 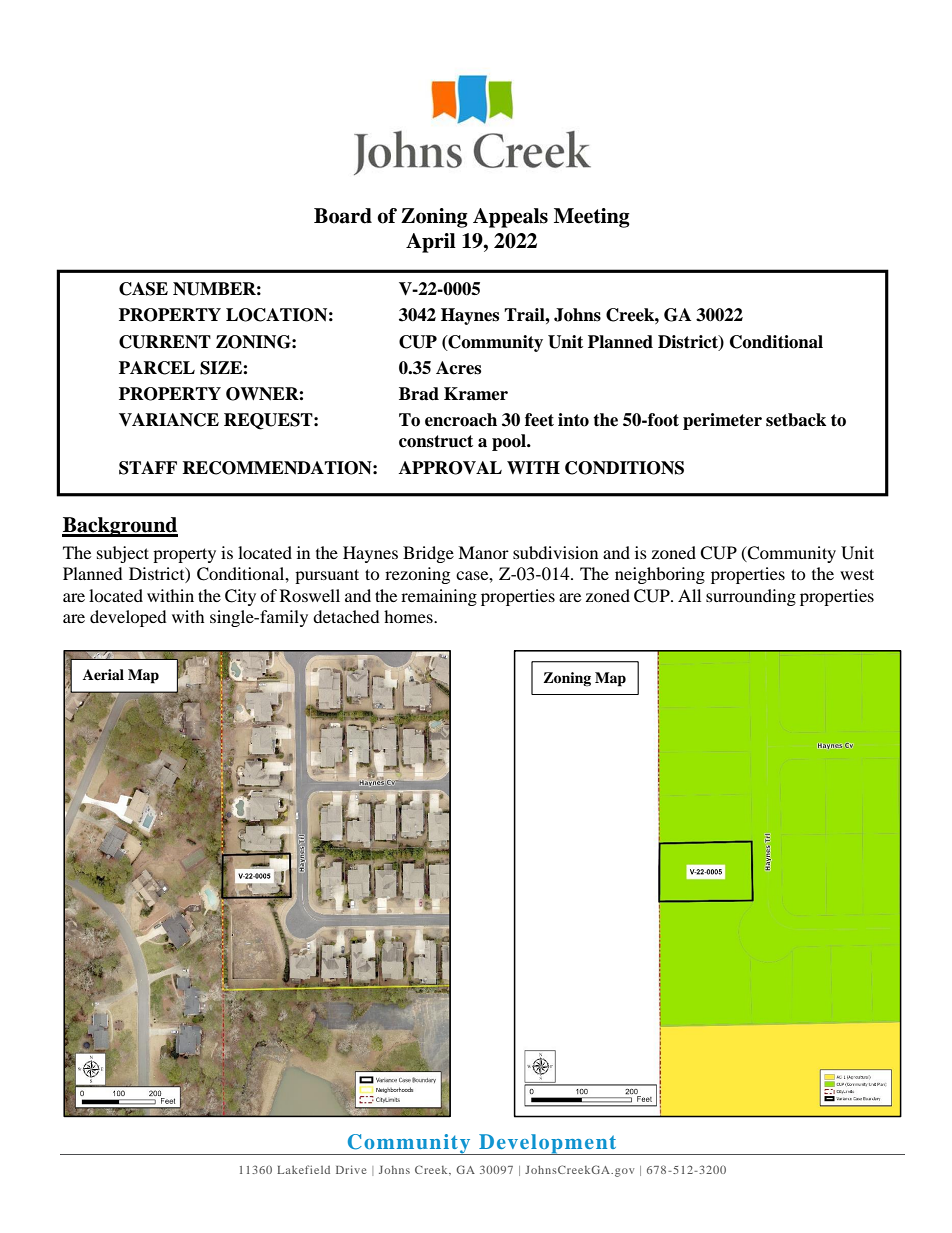 What do you see at coordinates (409, 616) in the page?
I see `homes` at bounding box center [409, 616].
